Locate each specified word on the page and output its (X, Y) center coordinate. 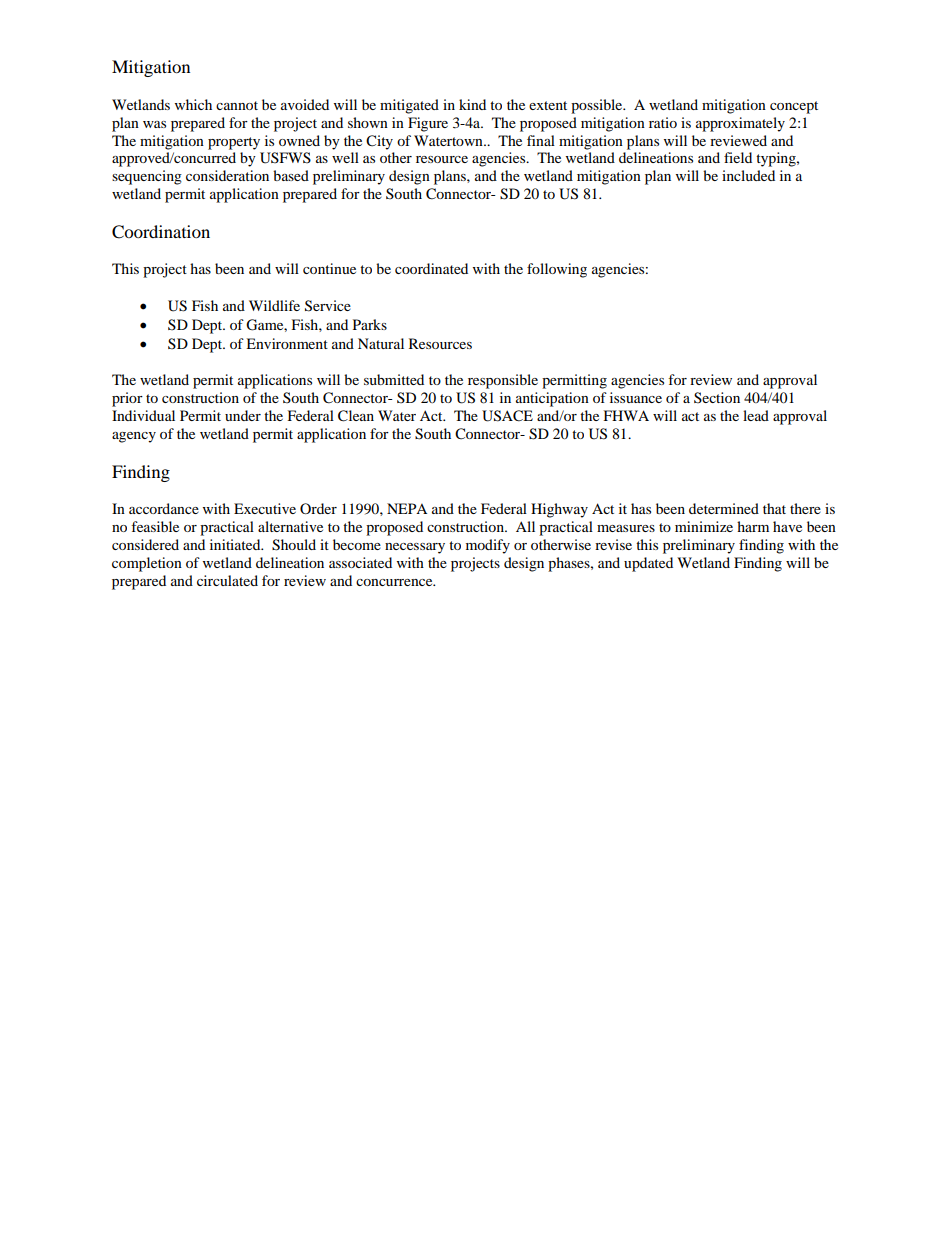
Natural (381, 343)
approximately (740, 124)
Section (717, 398)
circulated (227, 580)
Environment (287, 343)
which (193, 104)
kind (472, 104)
